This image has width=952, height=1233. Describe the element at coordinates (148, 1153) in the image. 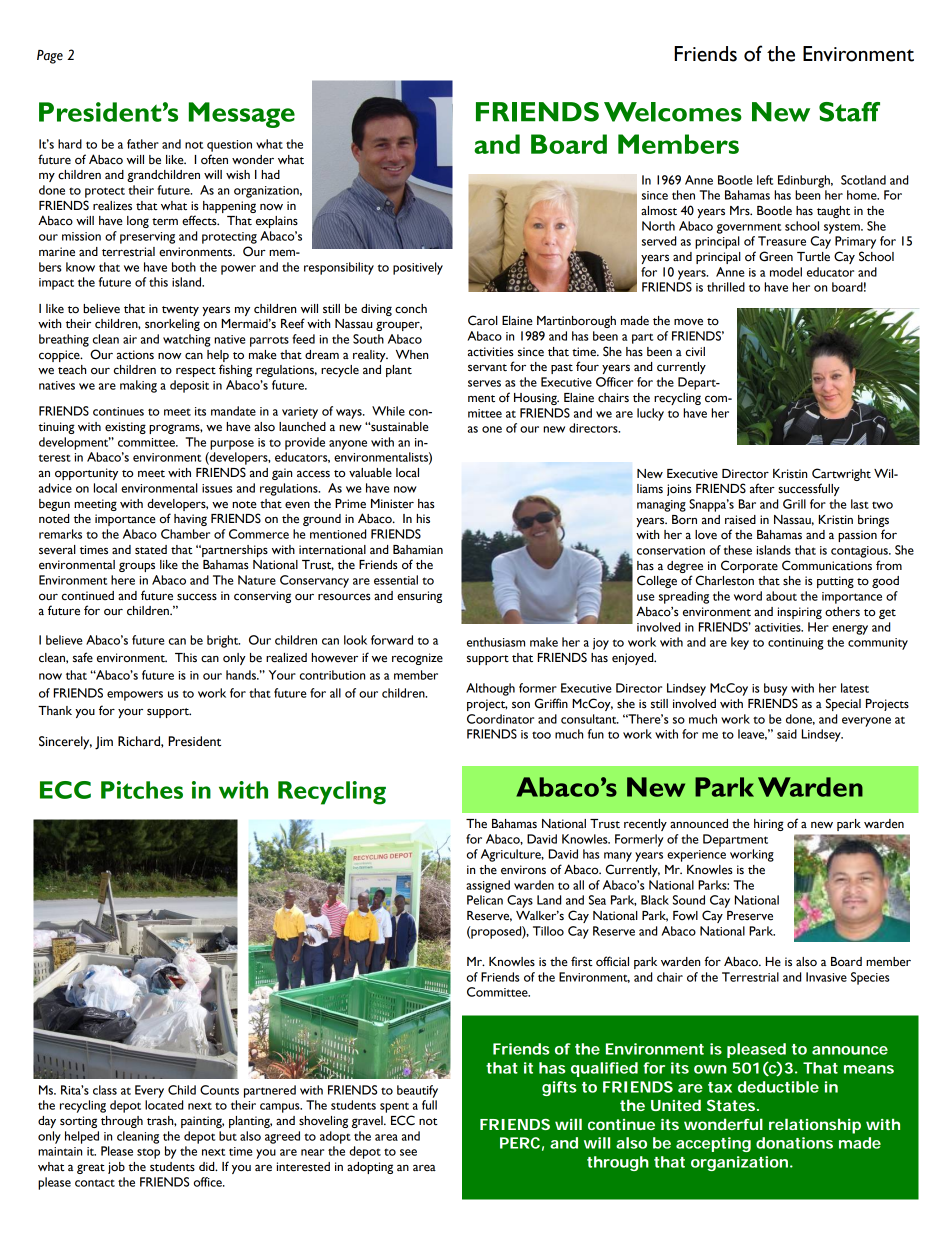

I see `stop` at that location.
